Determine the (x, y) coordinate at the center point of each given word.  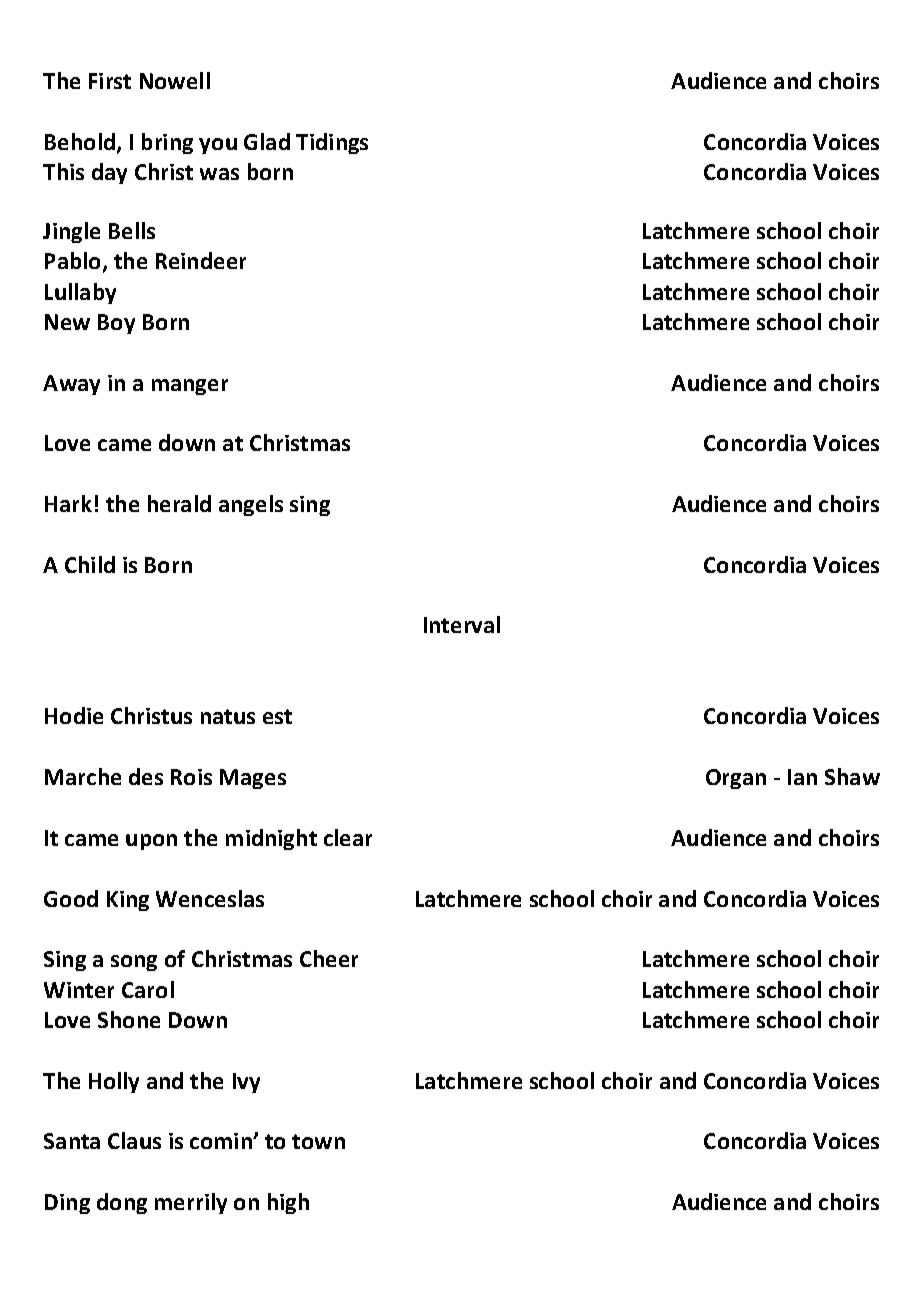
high (288, 1203)
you (218, 146)
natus (228, 716)
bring (167, 143)
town (318, 1141)
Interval (462, 624)
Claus (134, 1140)
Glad (267, 141)
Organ (736, 779)
